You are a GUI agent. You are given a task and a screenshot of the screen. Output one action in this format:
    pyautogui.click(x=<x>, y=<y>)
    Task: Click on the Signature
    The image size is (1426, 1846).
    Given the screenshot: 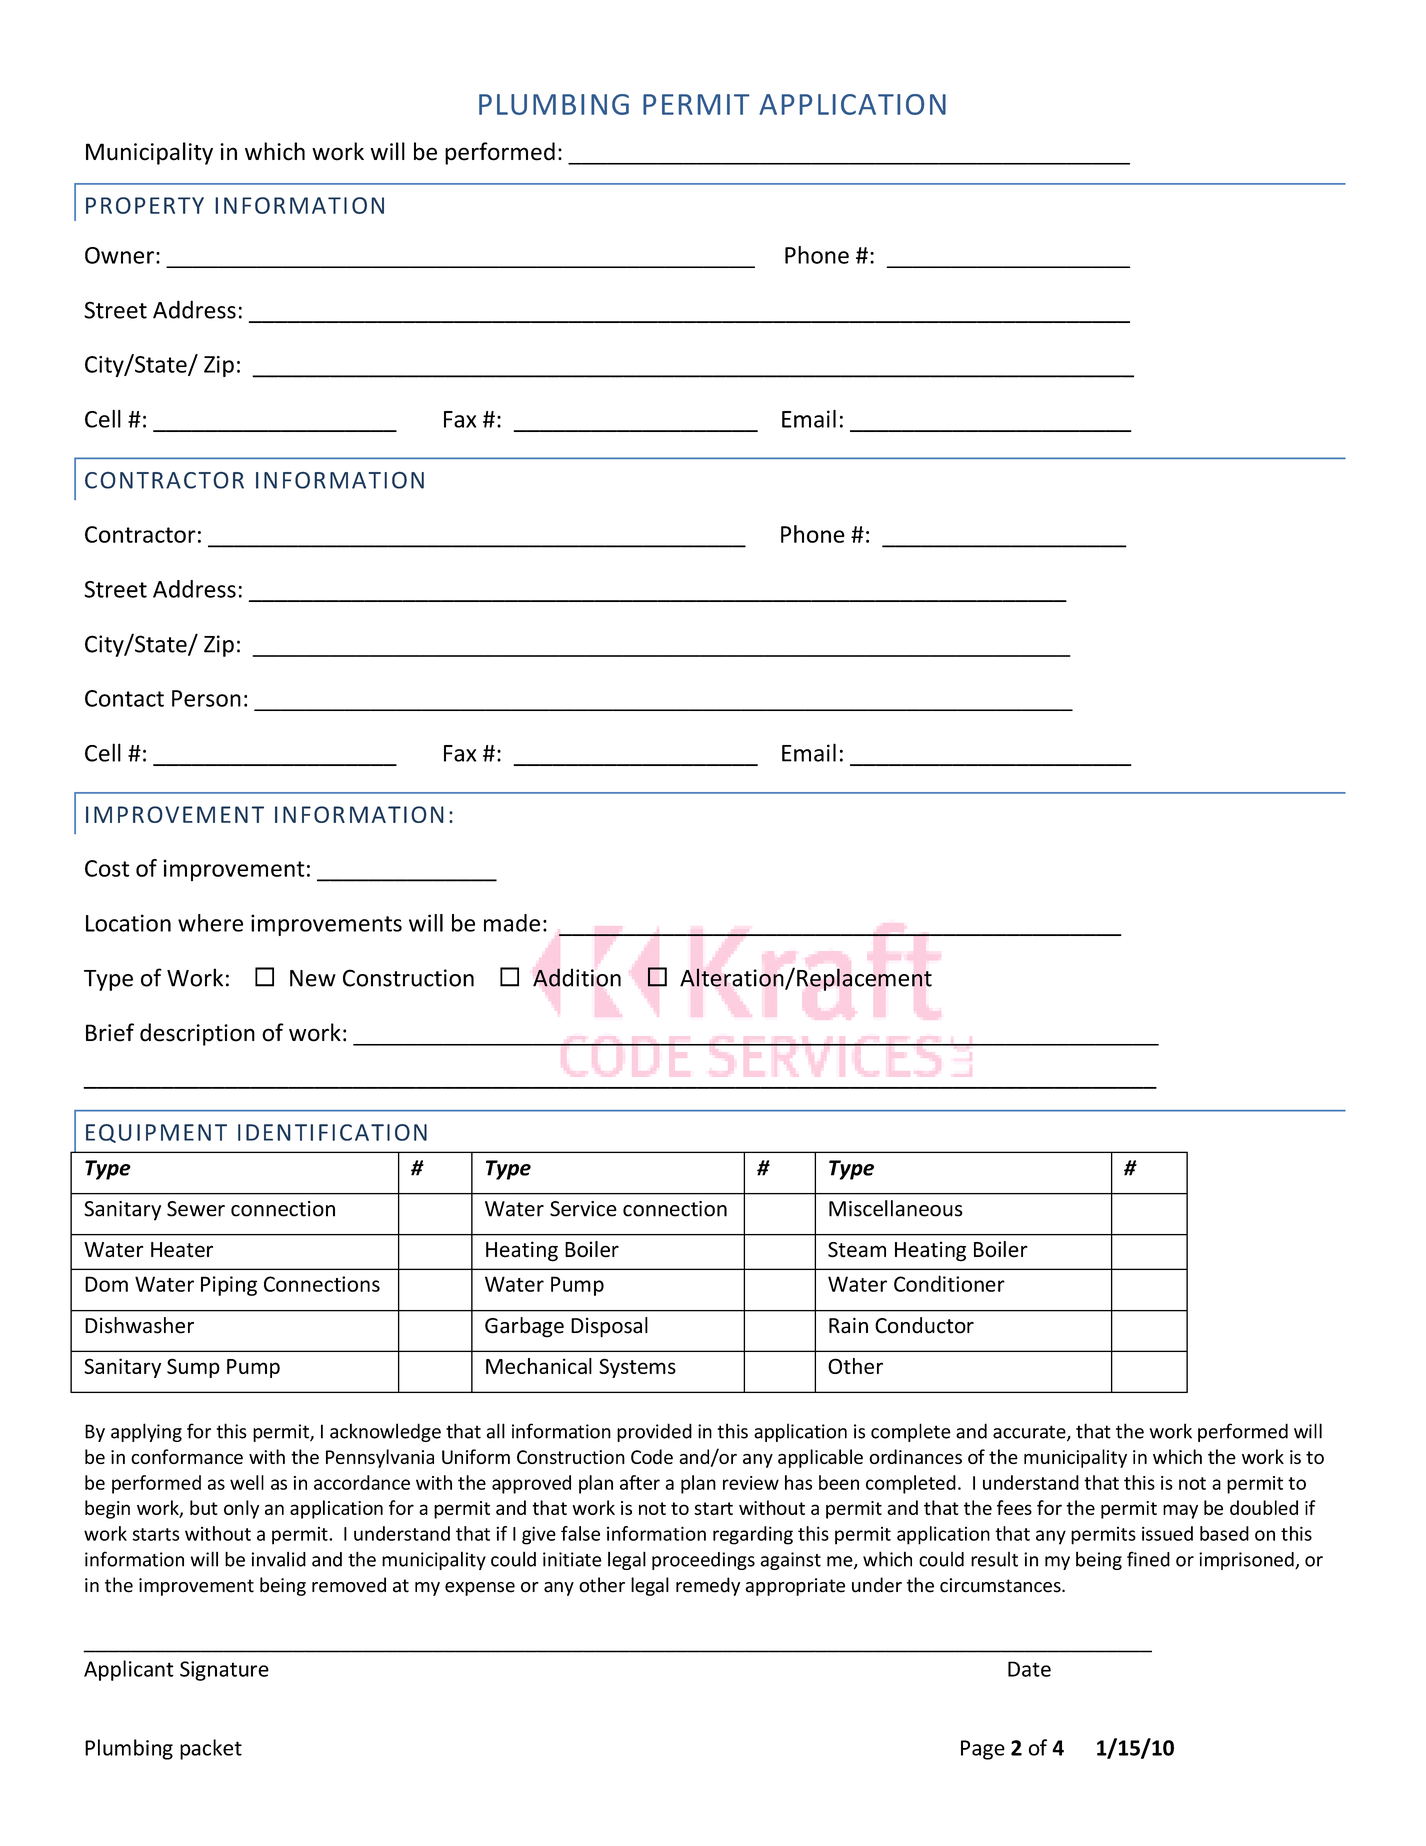 What is the action you would take?
    pyautogui.click(x=224, y=1671)
